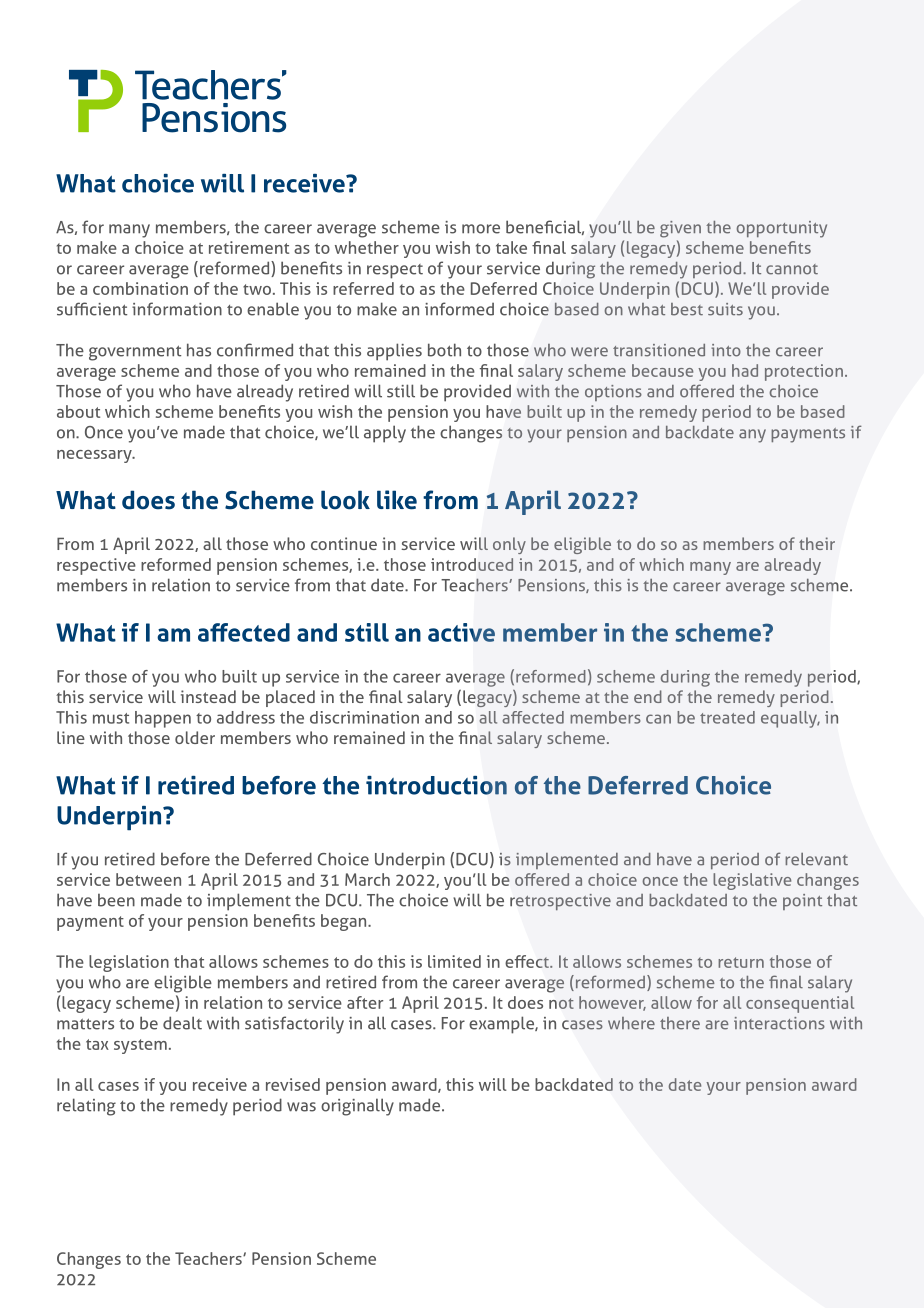  Describe the element at coordinates (680, 229) in the page. I see `given` at that location.
